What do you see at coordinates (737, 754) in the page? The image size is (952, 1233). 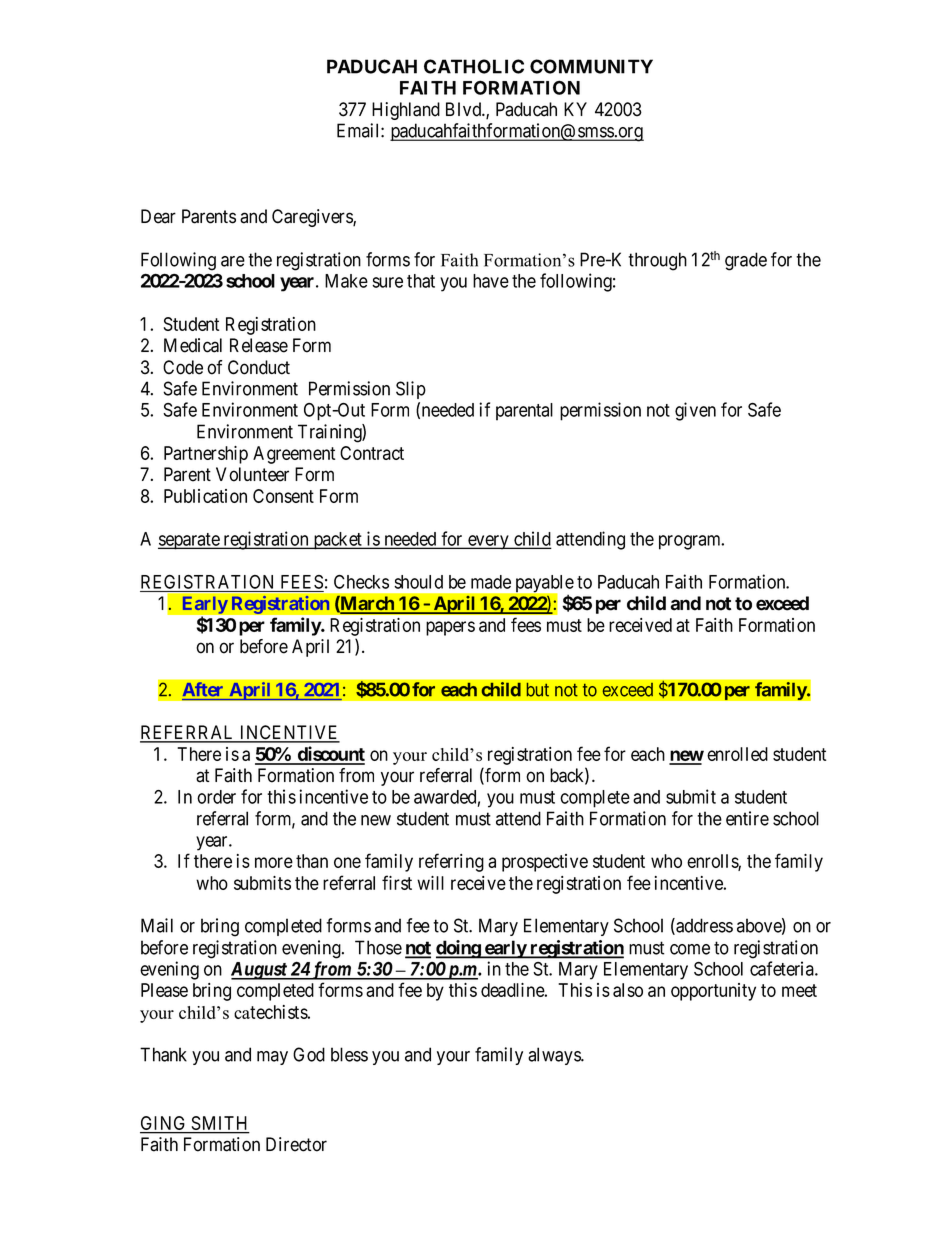 I see `enrolled` at bounding box center [737, 754].
